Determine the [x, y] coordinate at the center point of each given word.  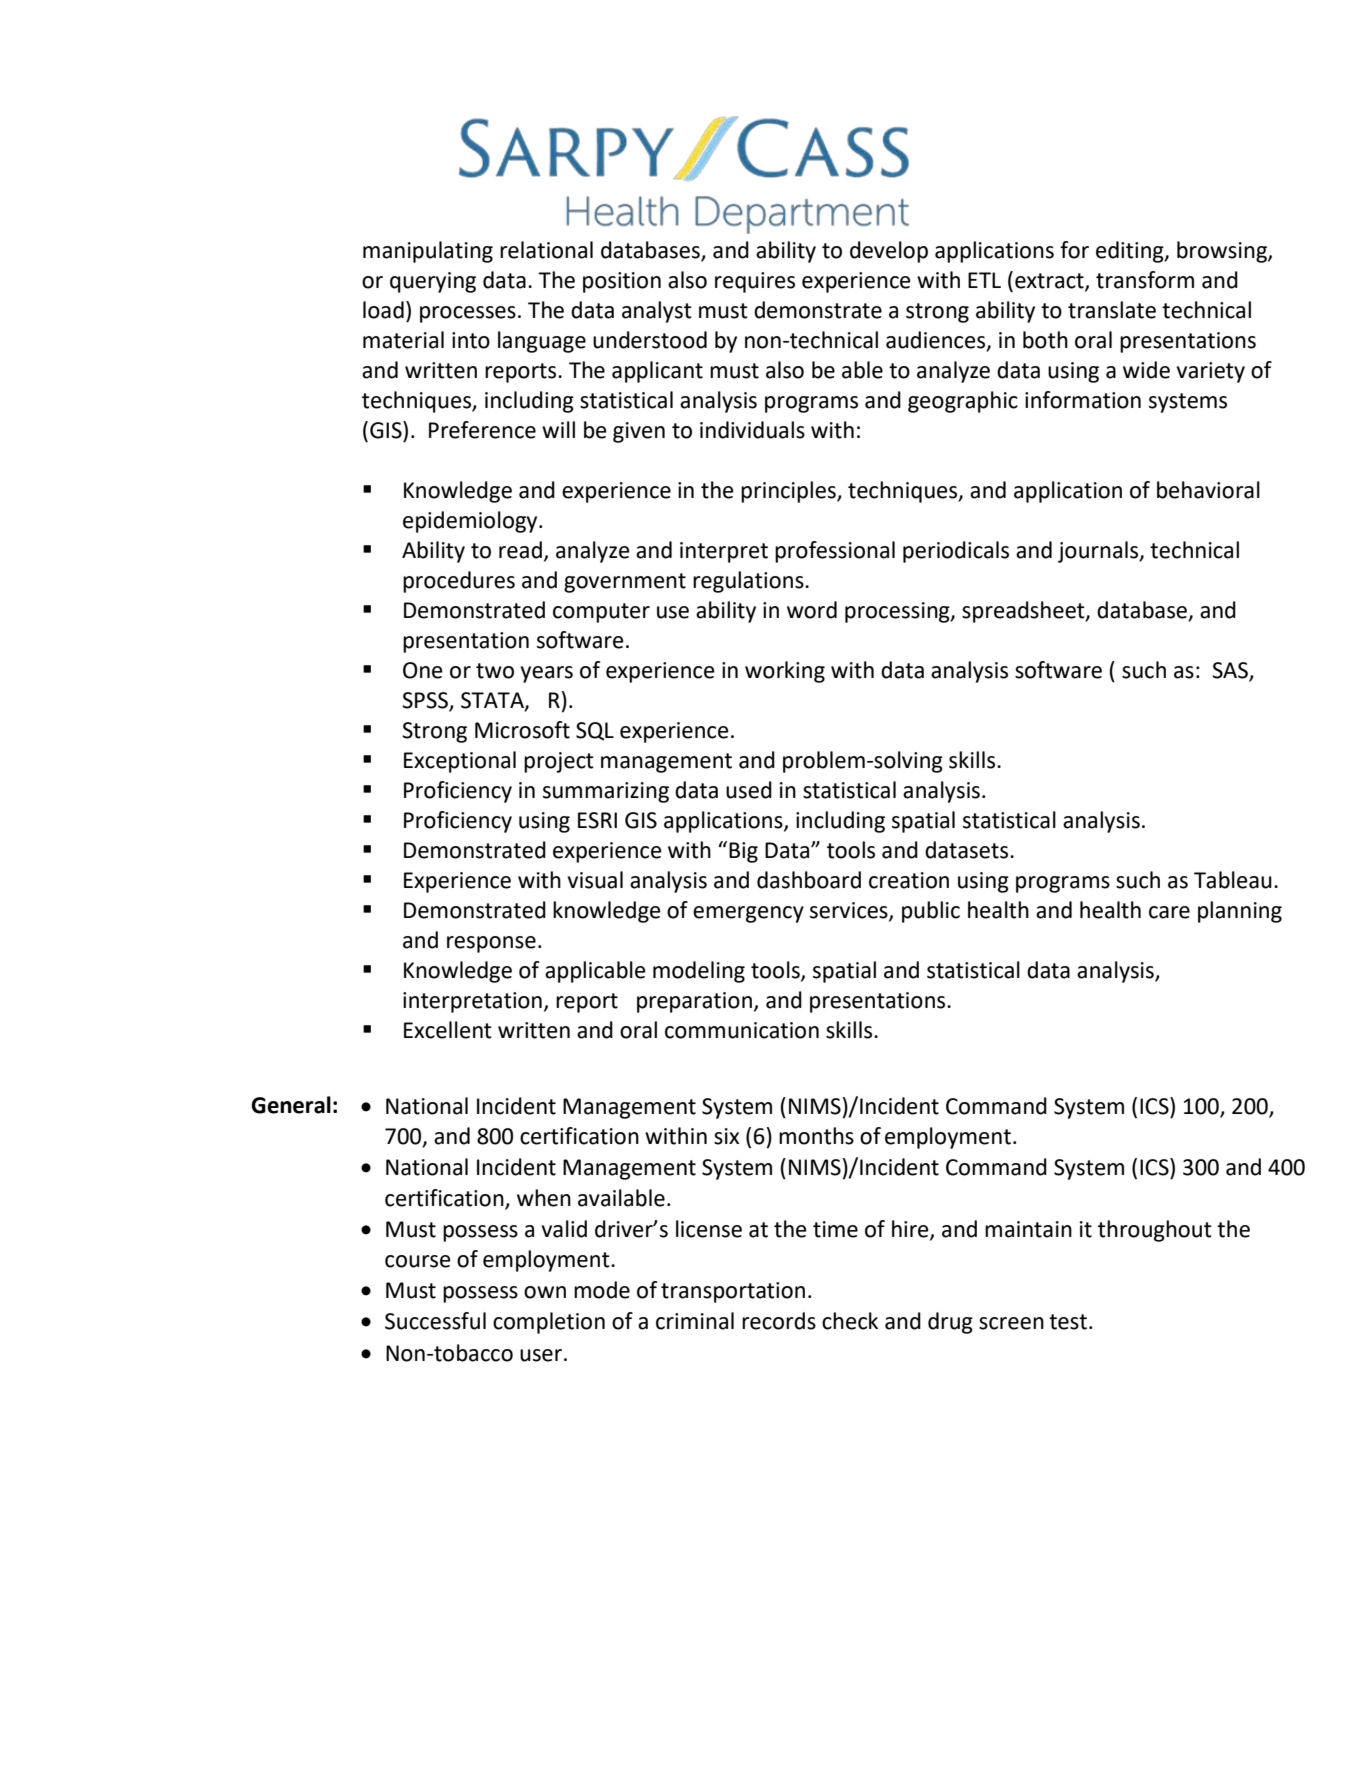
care [1169, 912]
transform [1145, 280]
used [749, 790]
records [779, 1321]
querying [433, 282]
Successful [435, 1321]
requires [755, 282]
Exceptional [460, 762]
